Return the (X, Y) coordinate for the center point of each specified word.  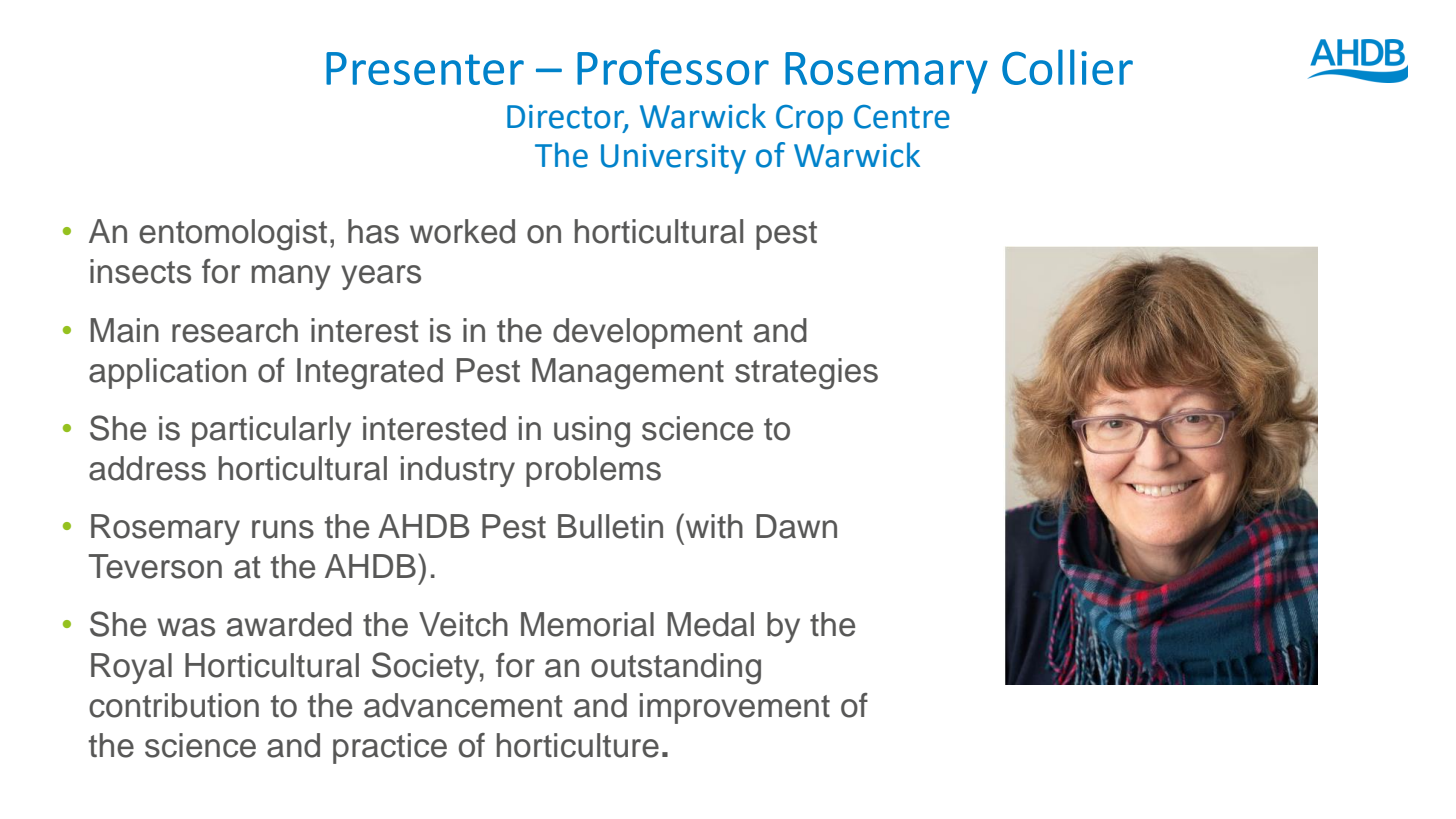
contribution (174, 705)
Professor (673, 67)
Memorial (587, 624)
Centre (902, 117)
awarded (289, 624)
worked (462, 231)
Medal (710, 624)
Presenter (425, 68)
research (235, 330)
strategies (806, 374)
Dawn (796, 526)
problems (593, 471)
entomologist (233, 235)
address (147, 468)
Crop (809, 120)
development (648, 333)
